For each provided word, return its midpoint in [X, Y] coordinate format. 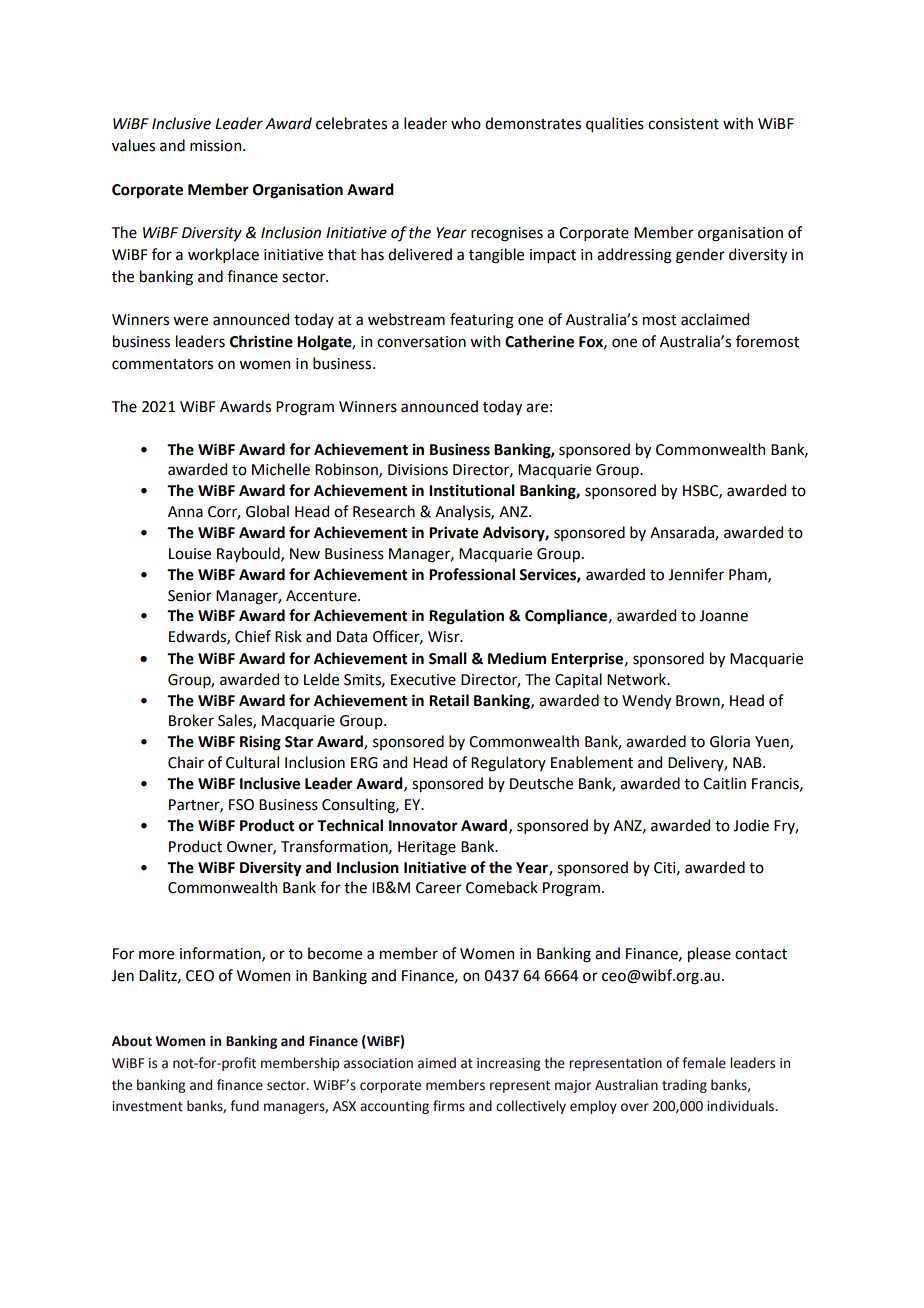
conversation [421, 342]
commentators [162, 364]
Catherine [539, 341]
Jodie [751, 825]
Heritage [427, 848]
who [466, 123]
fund [244, 1106]
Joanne [723, 616]
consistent [683, 124]
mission [217, 146]
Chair [186, 762]
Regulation [466, 617]
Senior [190, 596]
